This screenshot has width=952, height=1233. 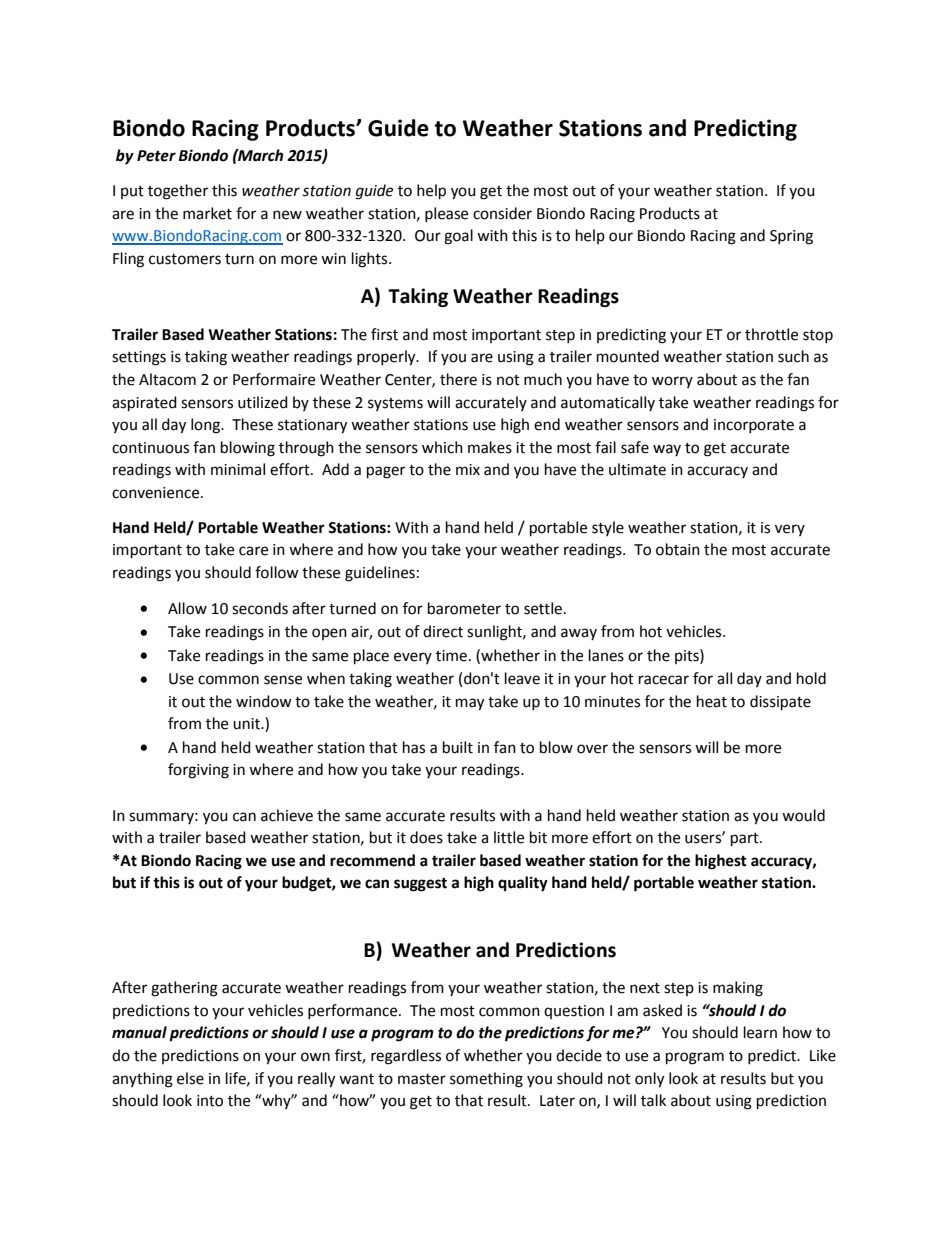 What do you see at coordinates (187, 608) in the screenshot?
I see `Allow` at bounding box center [187, 608].
